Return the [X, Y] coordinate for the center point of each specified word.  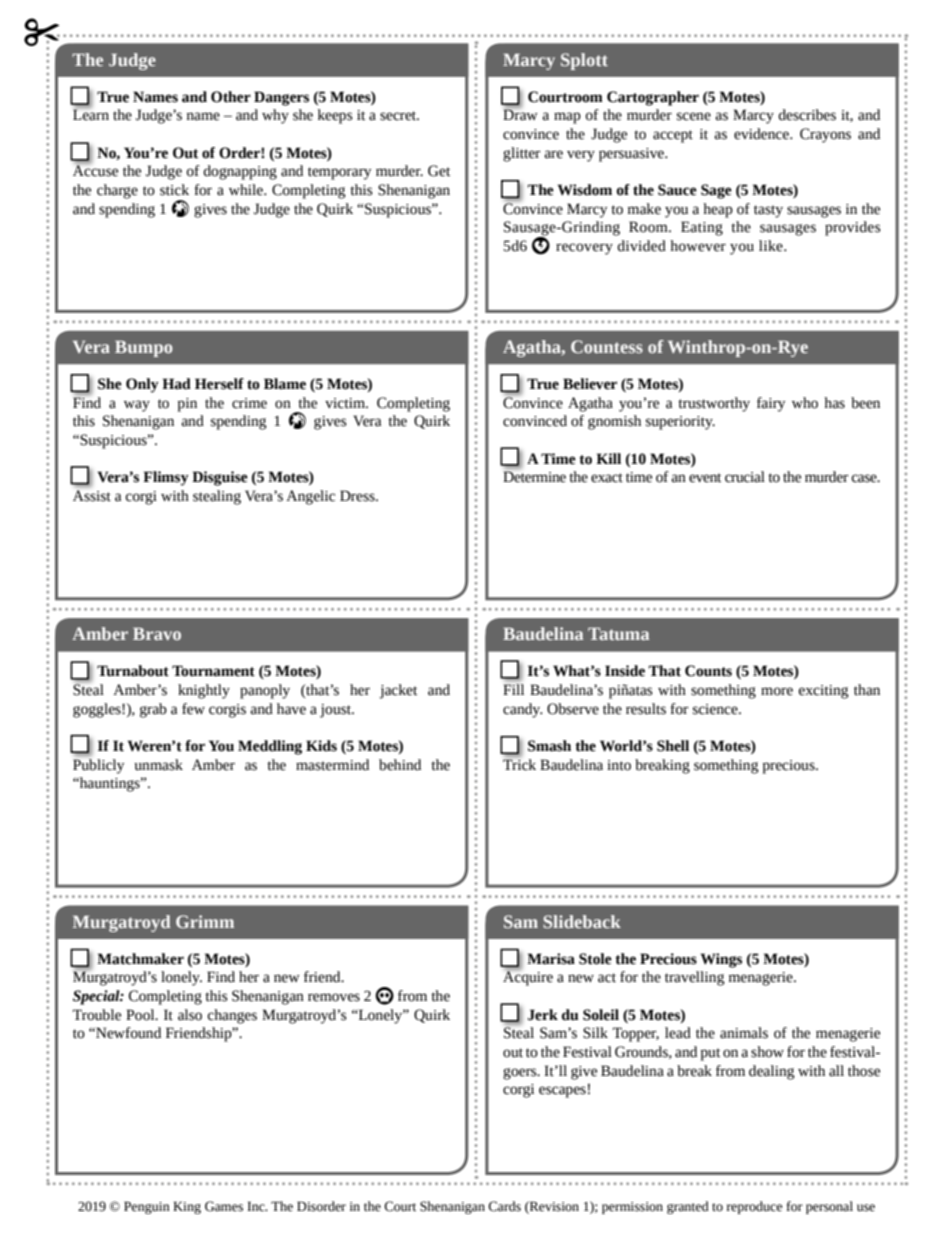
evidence [762, 134]
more [777, 691]
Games [224, 1206]
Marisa [551, 959]
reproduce [754, 1207]
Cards [504, 1206]
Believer [590, 384]
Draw [520, 114]
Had [176, 384]
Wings [721, 960]
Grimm [205, 921]
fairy [771, 404]
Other [231, 97]
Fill [513, 689]
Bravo [157, 634]
